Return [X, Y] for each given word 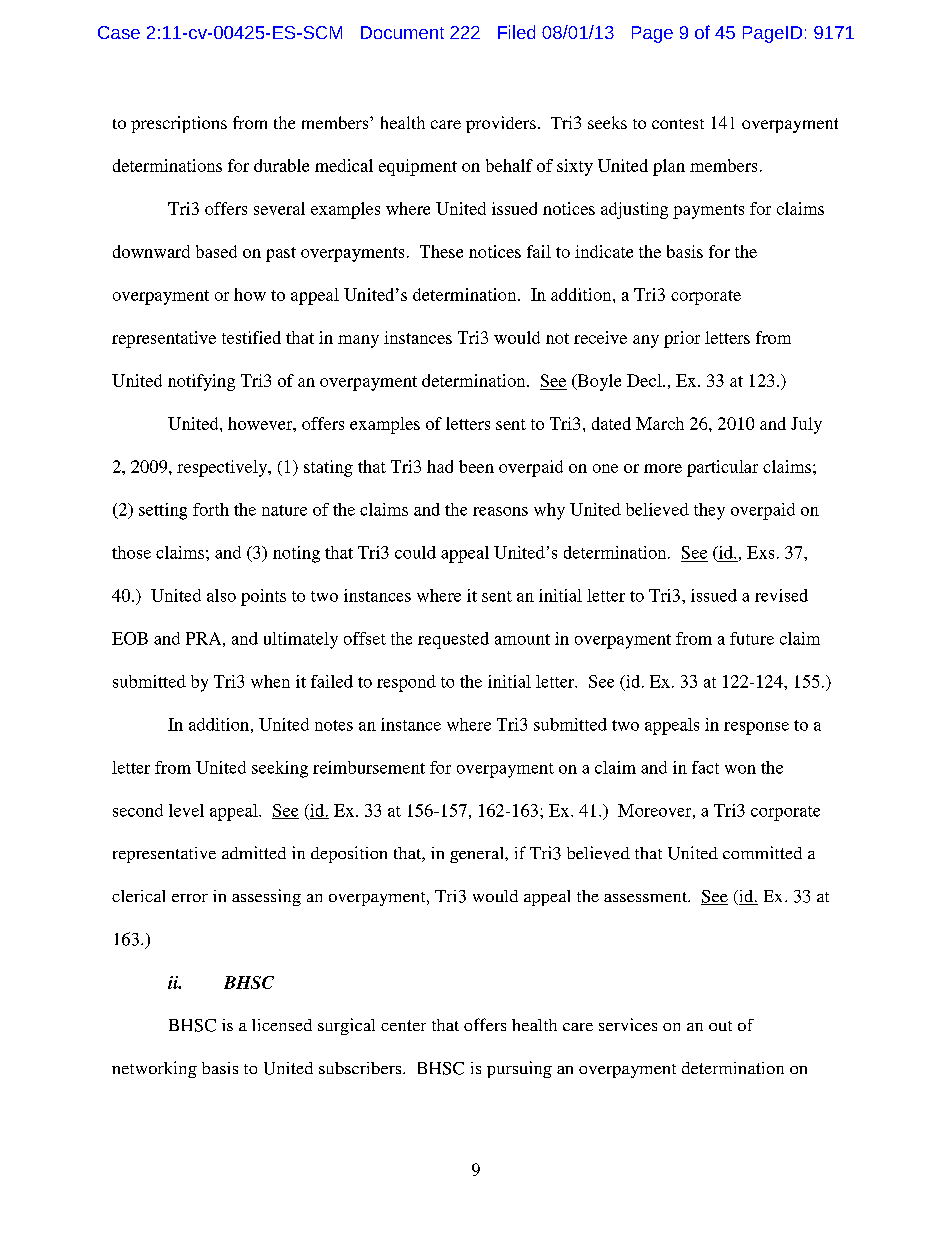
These [441, 251]
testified [251, 337]
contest [678, 124]
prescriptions [179, 124]
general [478, 855]
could [415, 552]
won [740, 769]
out [720, 1026]
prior [682, 339]
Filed [516, 32]
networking [154, 1069]
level [186, 810]
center [403, 1025]
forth [211, 509]
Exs [760, 552]
